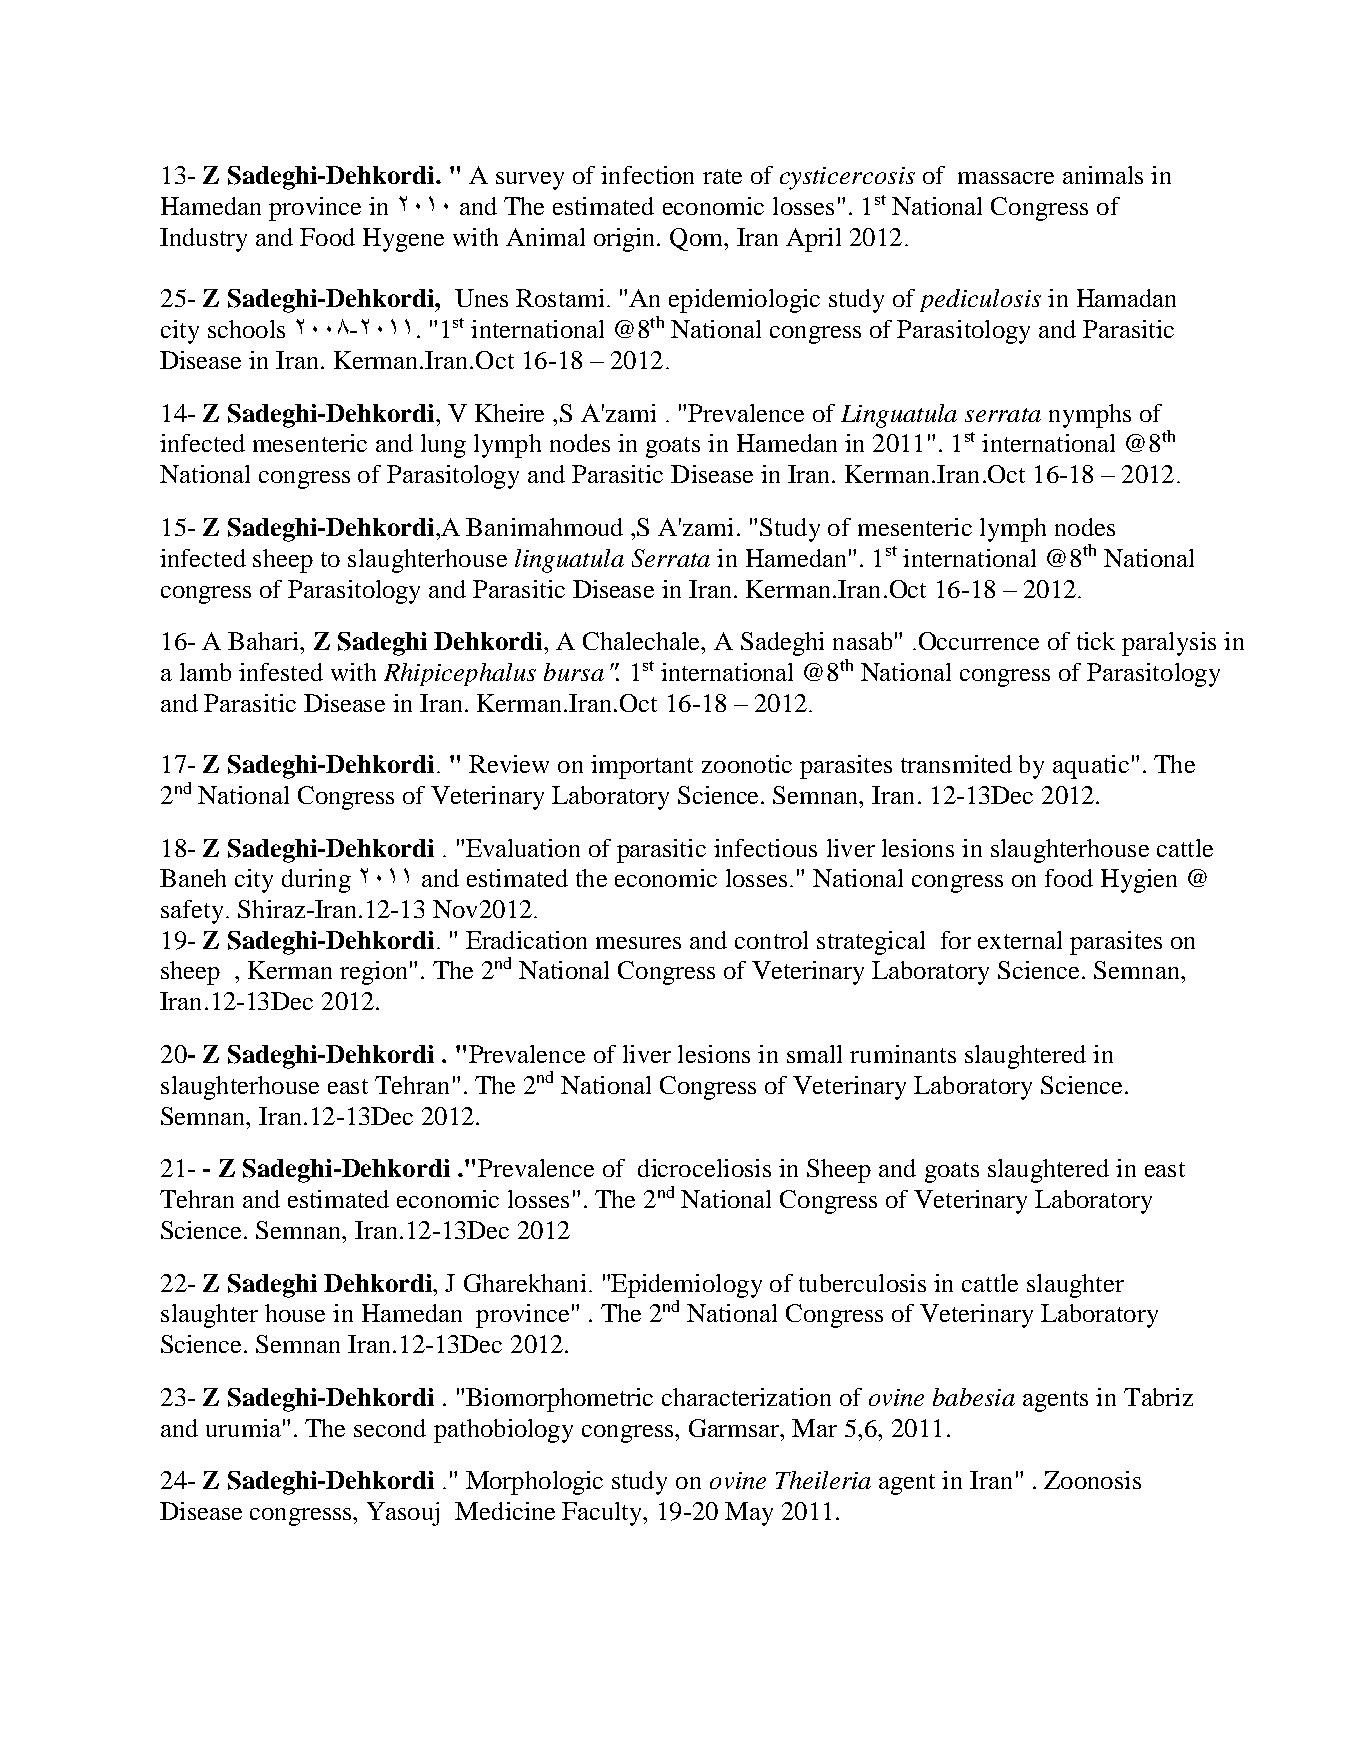 The image size is (1361, 1761). What do you see at coordinates (1091, 767) in the screenshot?
I see `aquatic` at bounding box center [1091, 767].
